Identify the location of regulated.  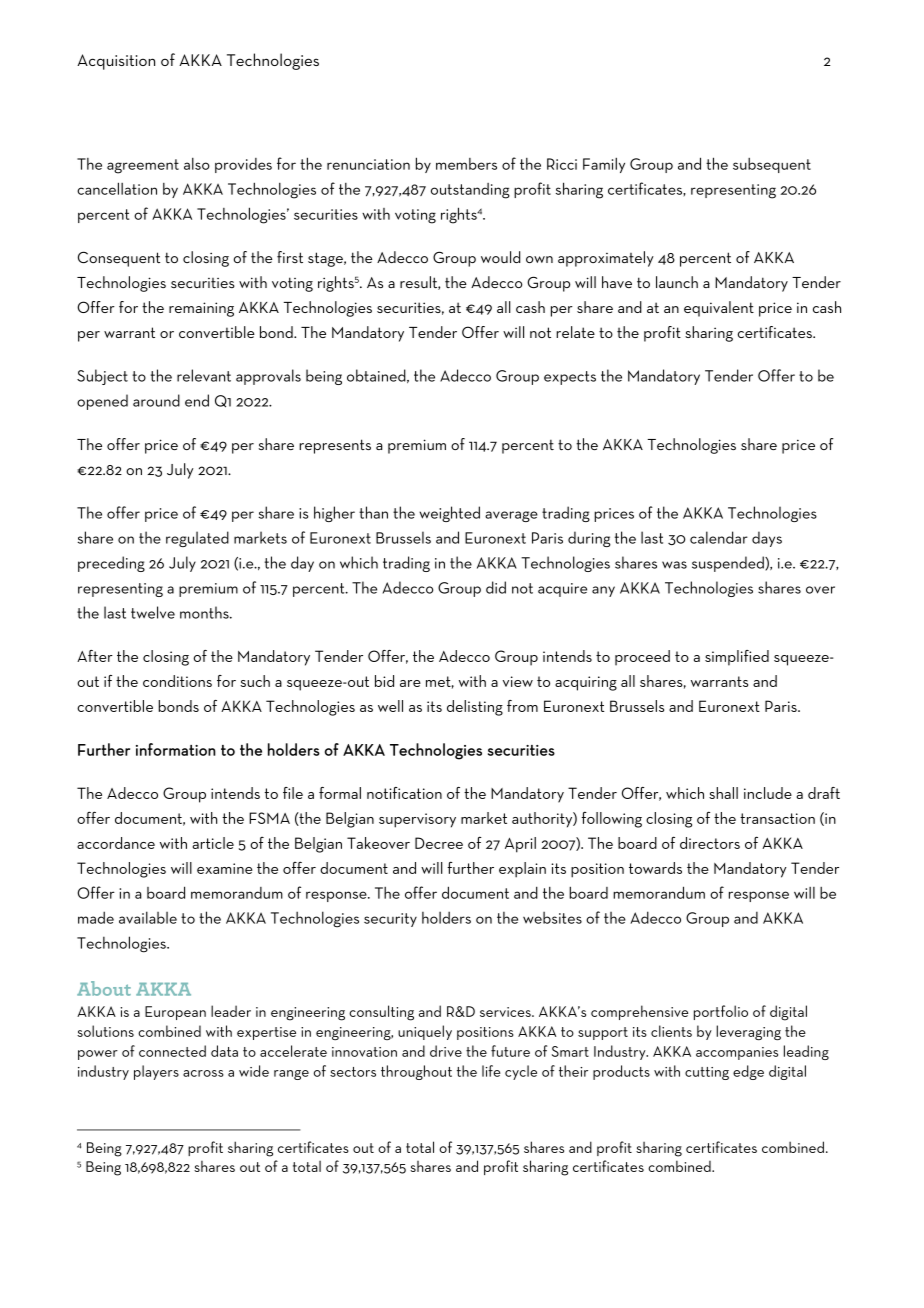
(197, 539).
